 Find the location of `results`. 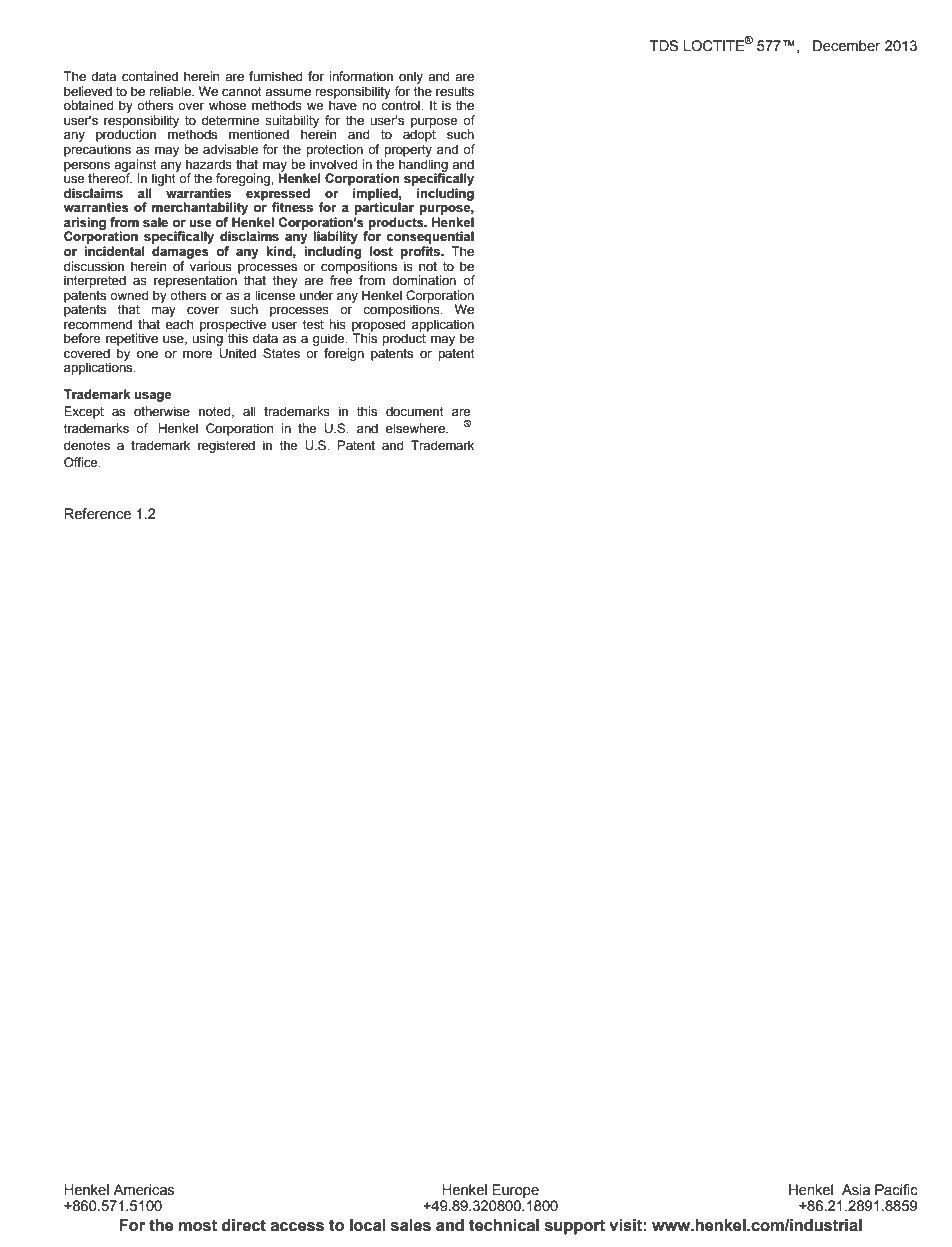

results is located at coordinates (455, 91).
